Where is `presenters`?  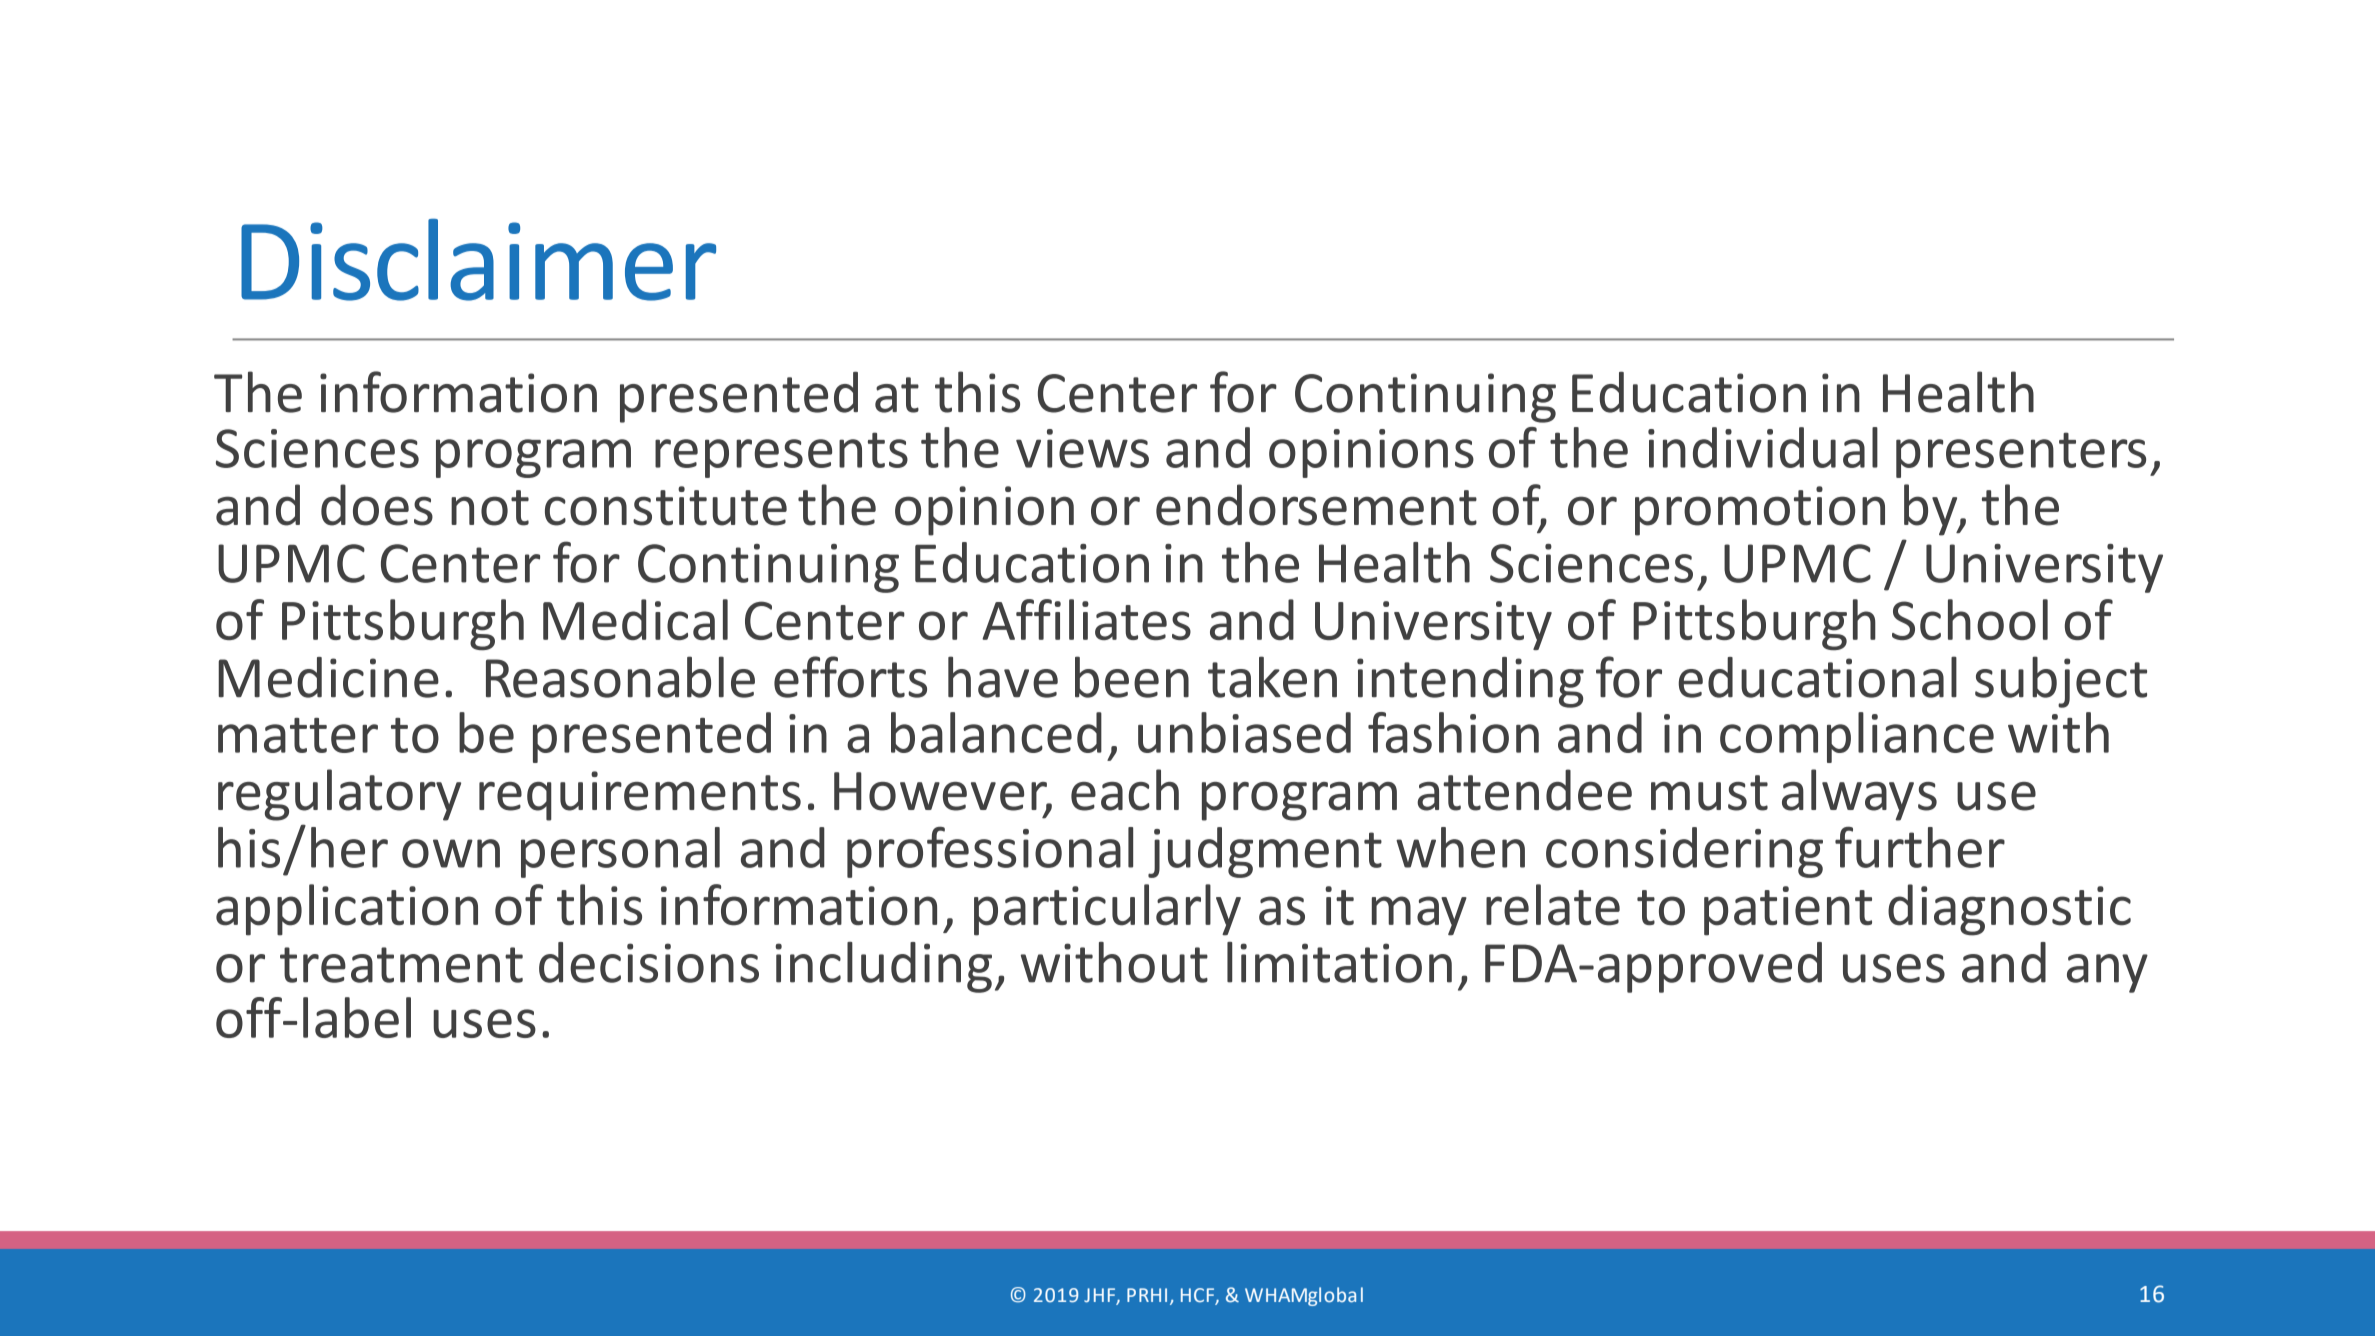 presenters is located at coordinates (2021, 455).
